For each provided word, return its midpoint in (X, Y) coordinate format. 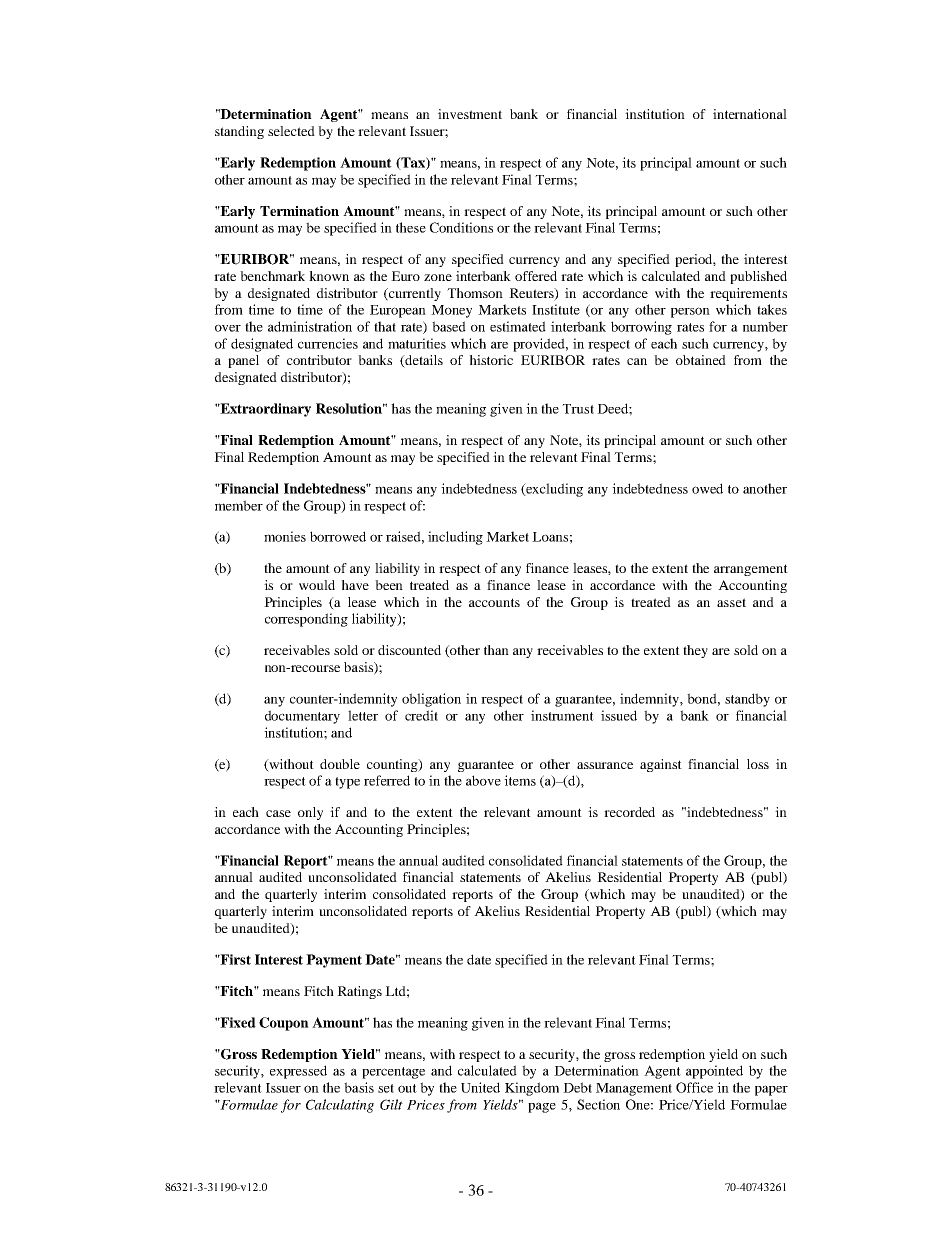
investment (470, 114)
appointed (714, 1072)
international (750, 114)
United (480, 1087)
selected (291, 131)
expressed (298, 1072)
